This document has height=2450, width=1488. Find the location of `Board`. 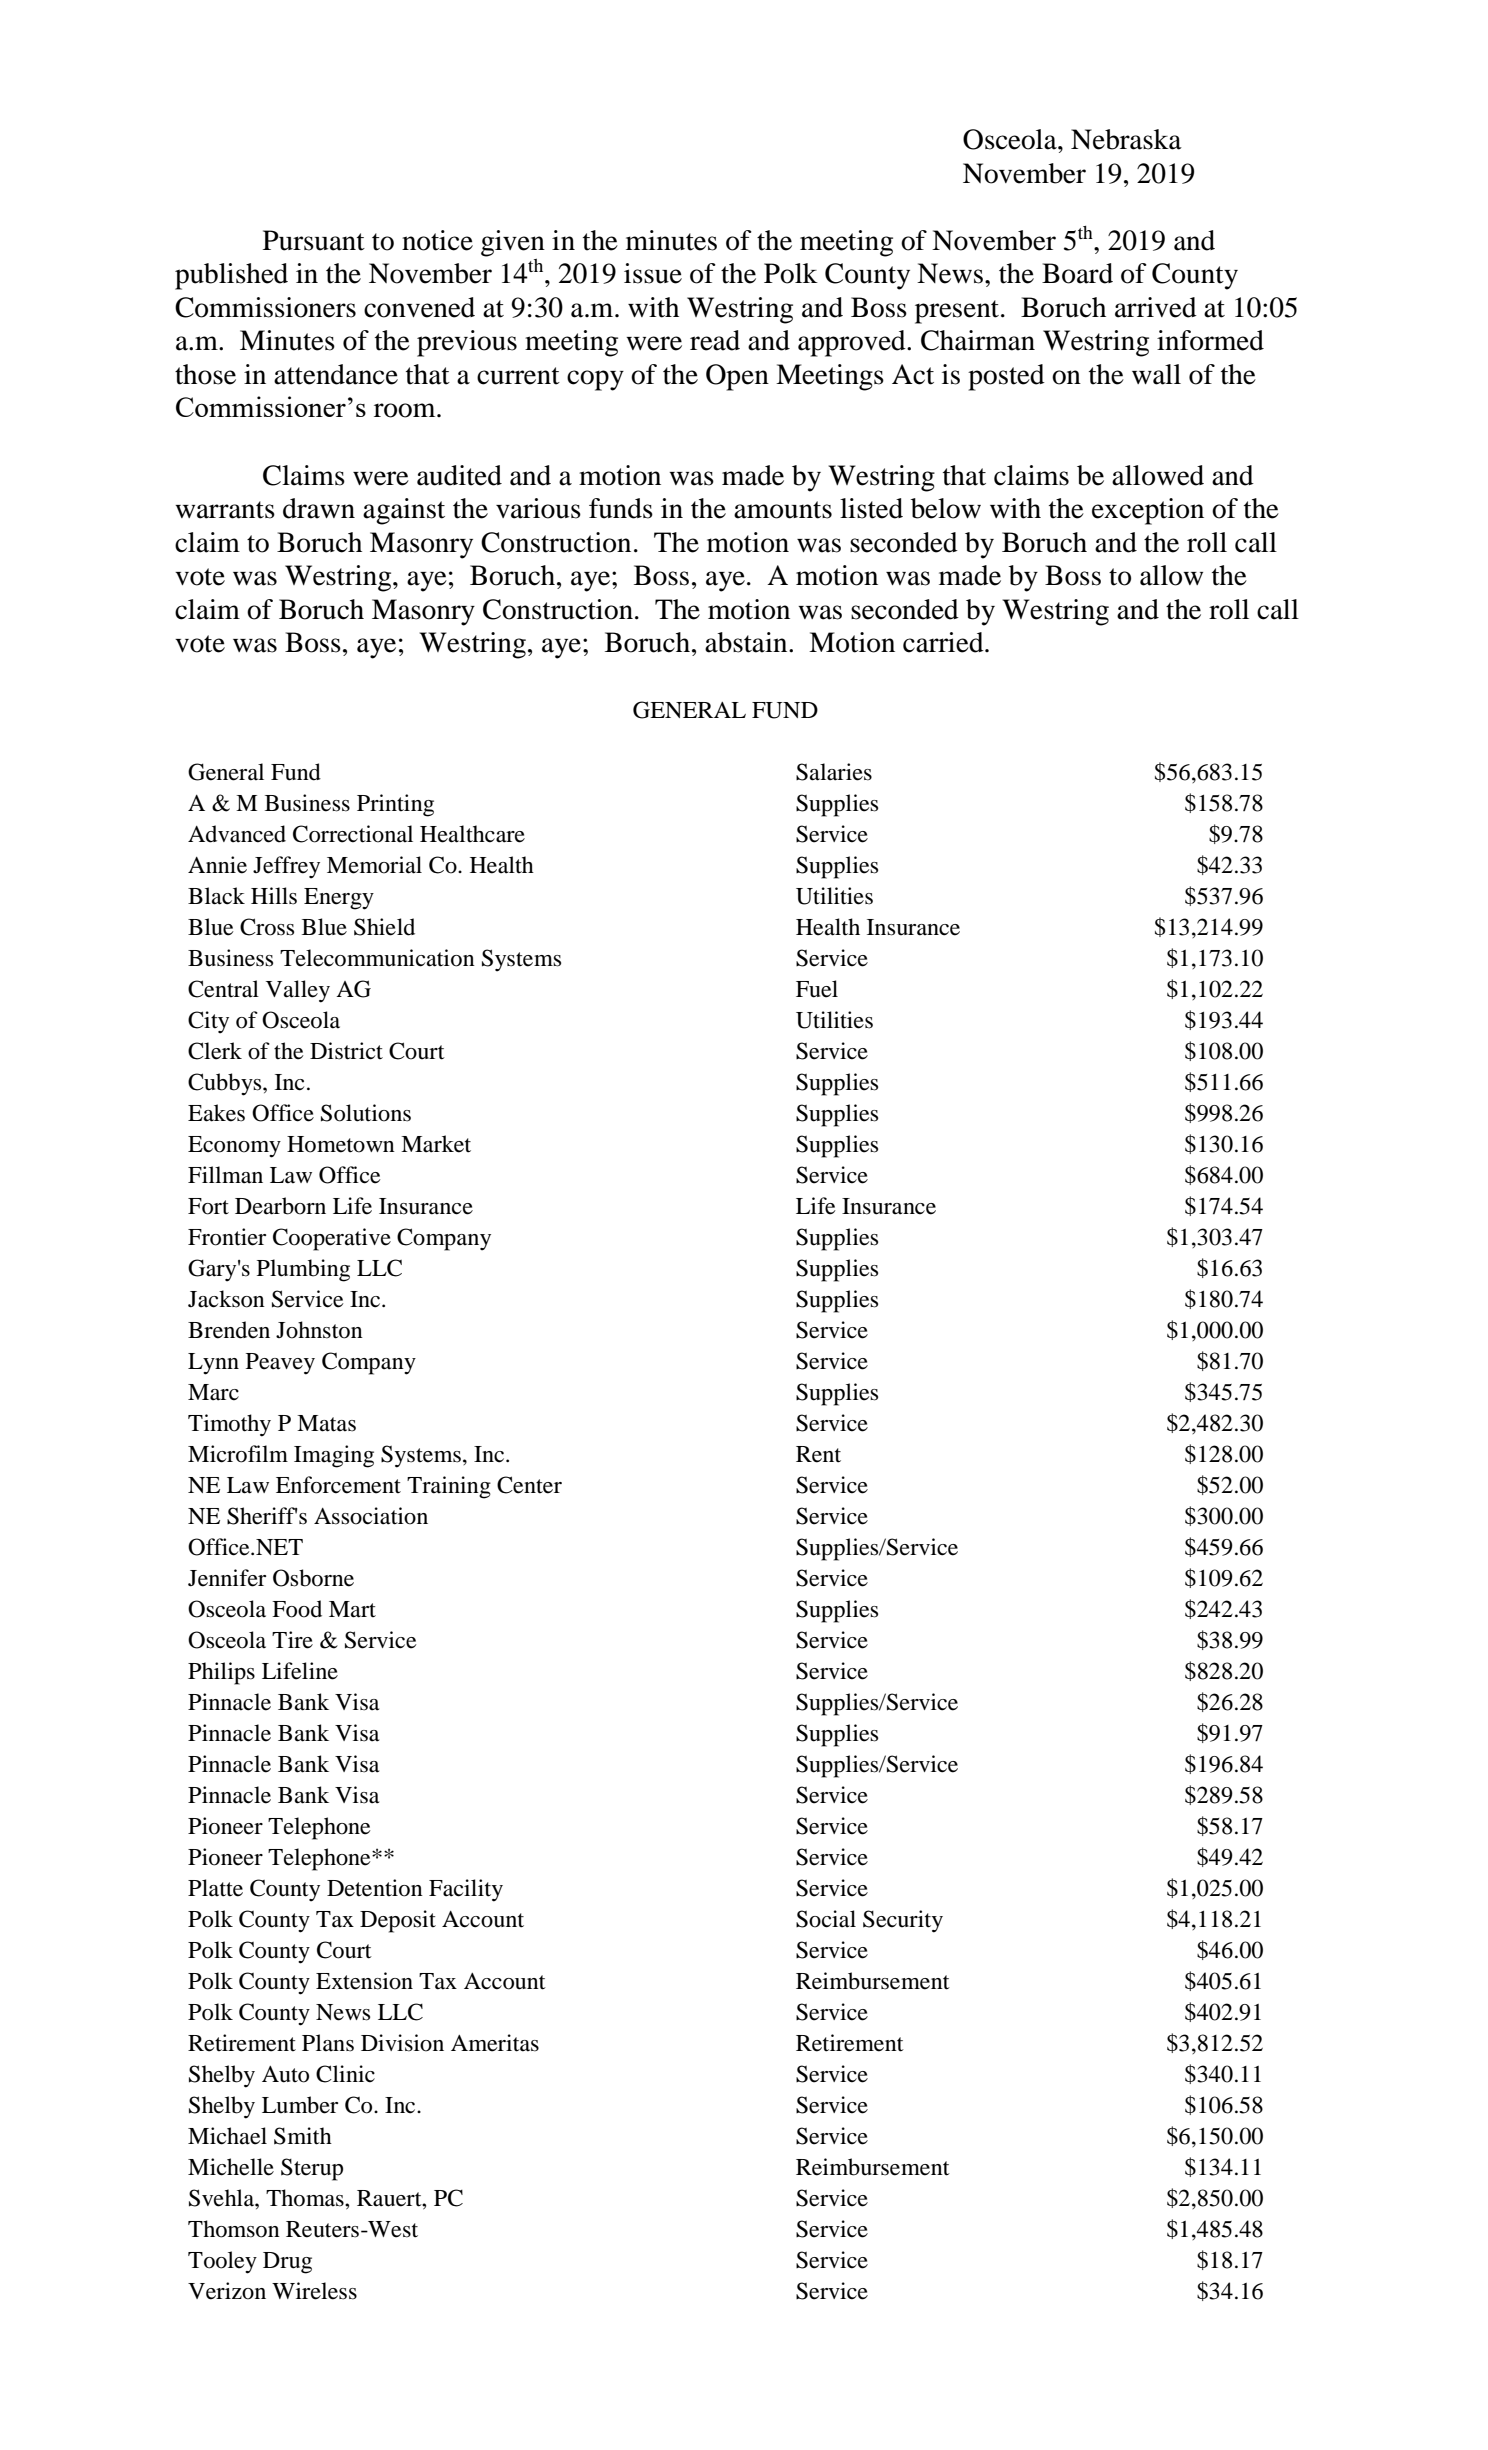

Board is located at coordinates (1077, 273).
